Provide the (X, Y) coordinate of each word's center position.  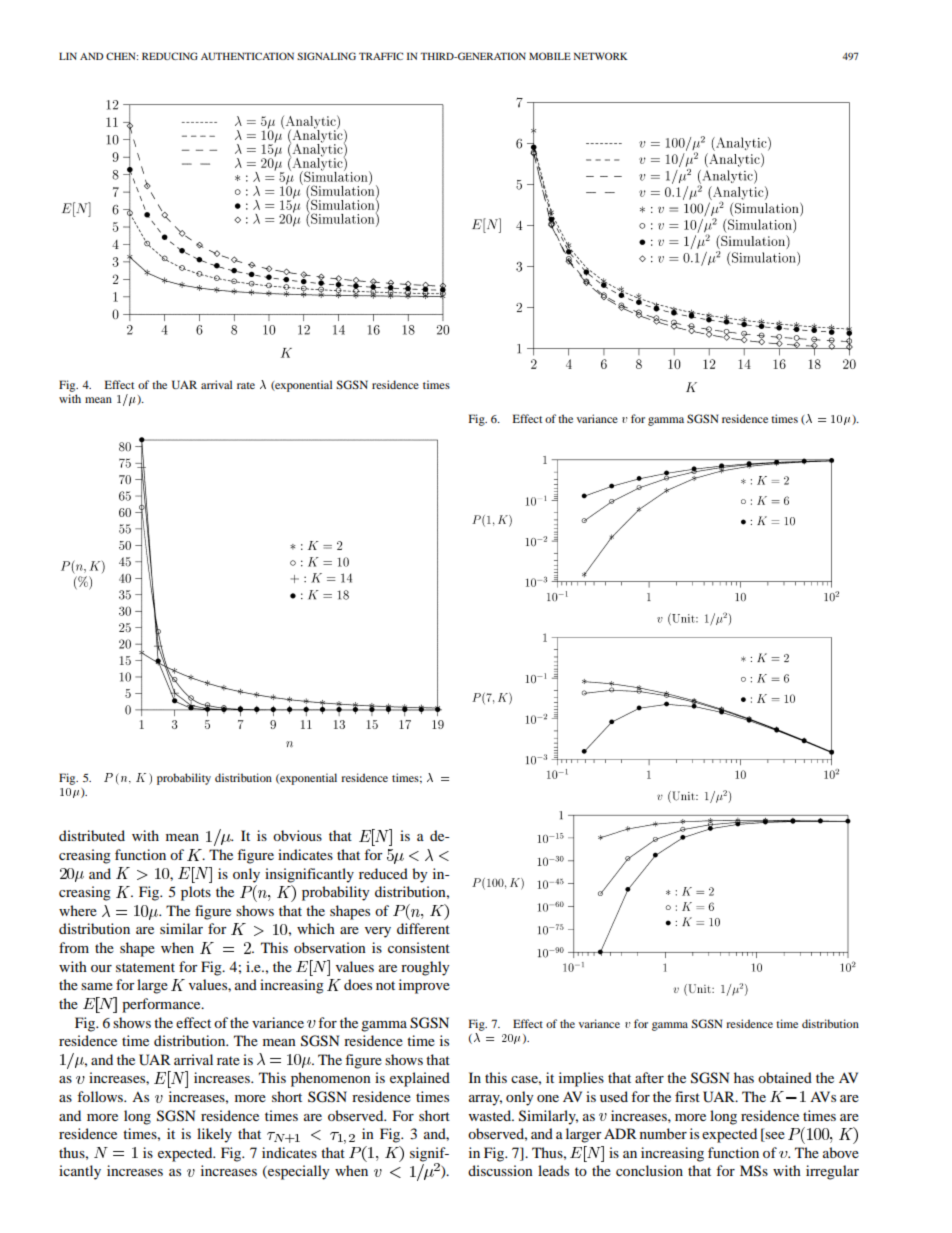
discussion (500, 1170)
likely (214, 1135)
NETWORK (601, 56)
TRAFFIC (381, 56)
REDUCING (170, 56)
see (774, 1137)
